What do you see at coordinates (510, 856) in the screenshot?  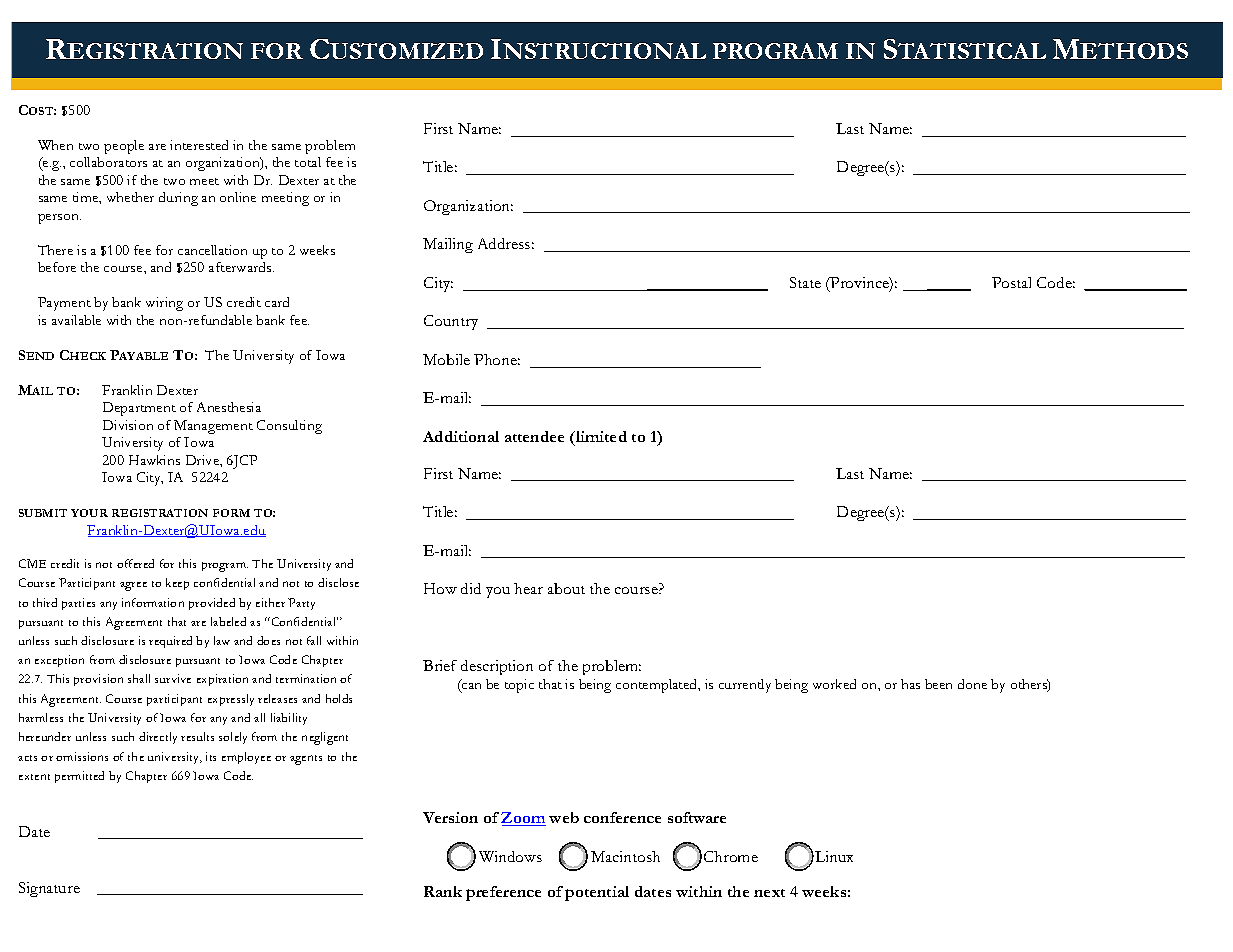 I see `Windows` at bounding box center [510, 856].
